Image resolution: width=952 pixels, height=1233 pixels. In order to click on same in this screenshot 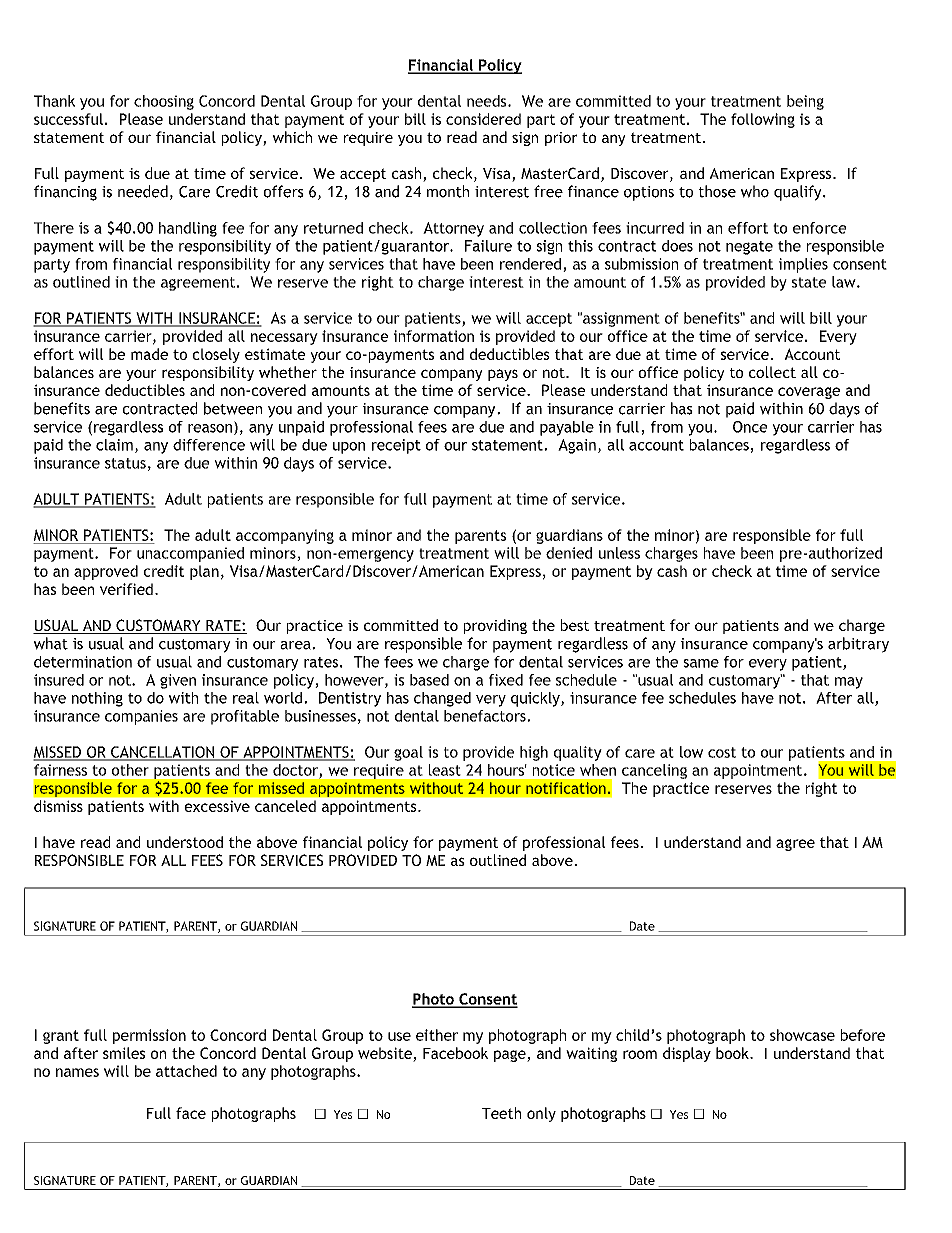, I will do `click(701, 663)`.
